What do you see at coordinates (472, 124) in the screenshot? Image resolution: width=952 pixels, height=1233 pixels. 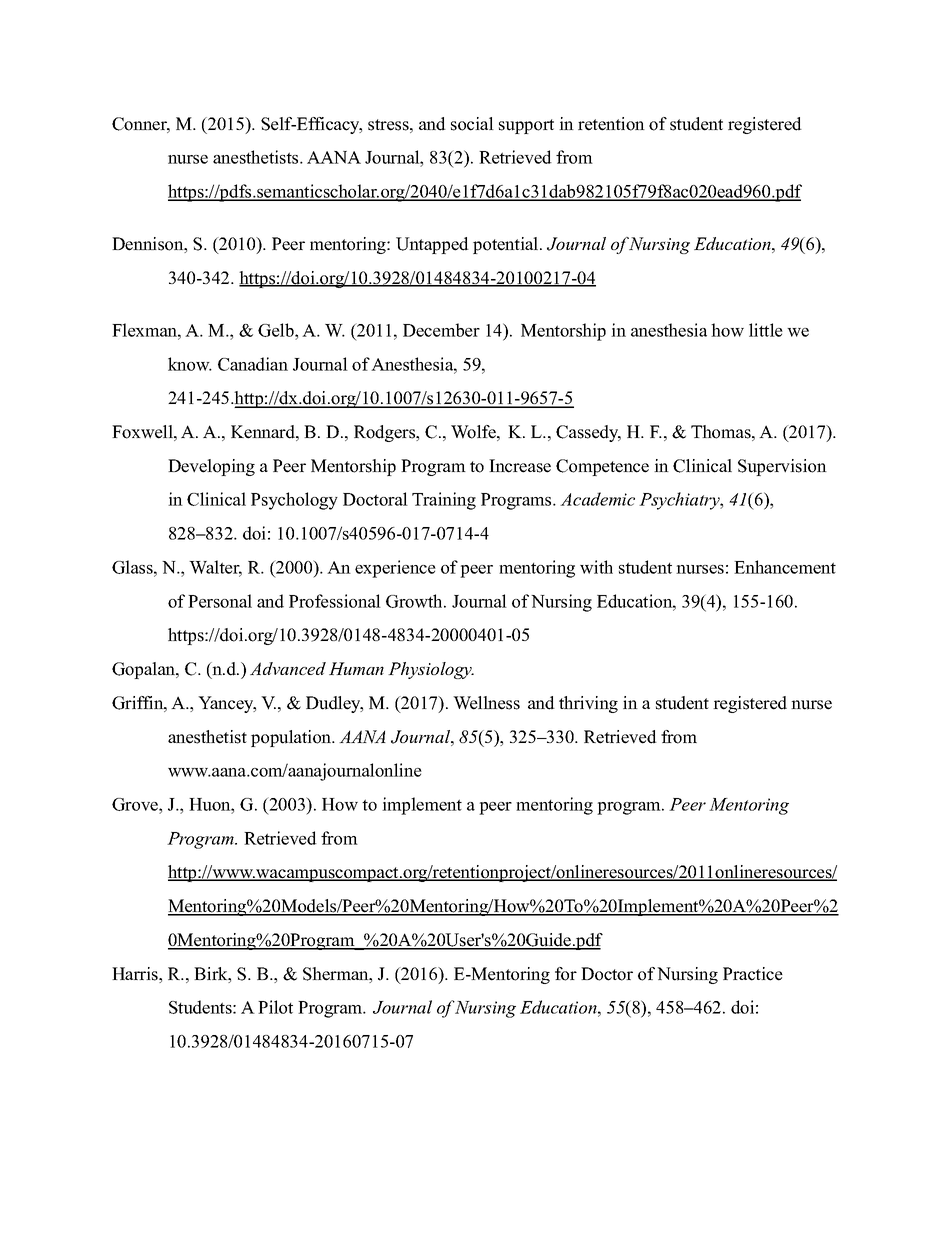 I see `social` at bounding box center [472, 124].
